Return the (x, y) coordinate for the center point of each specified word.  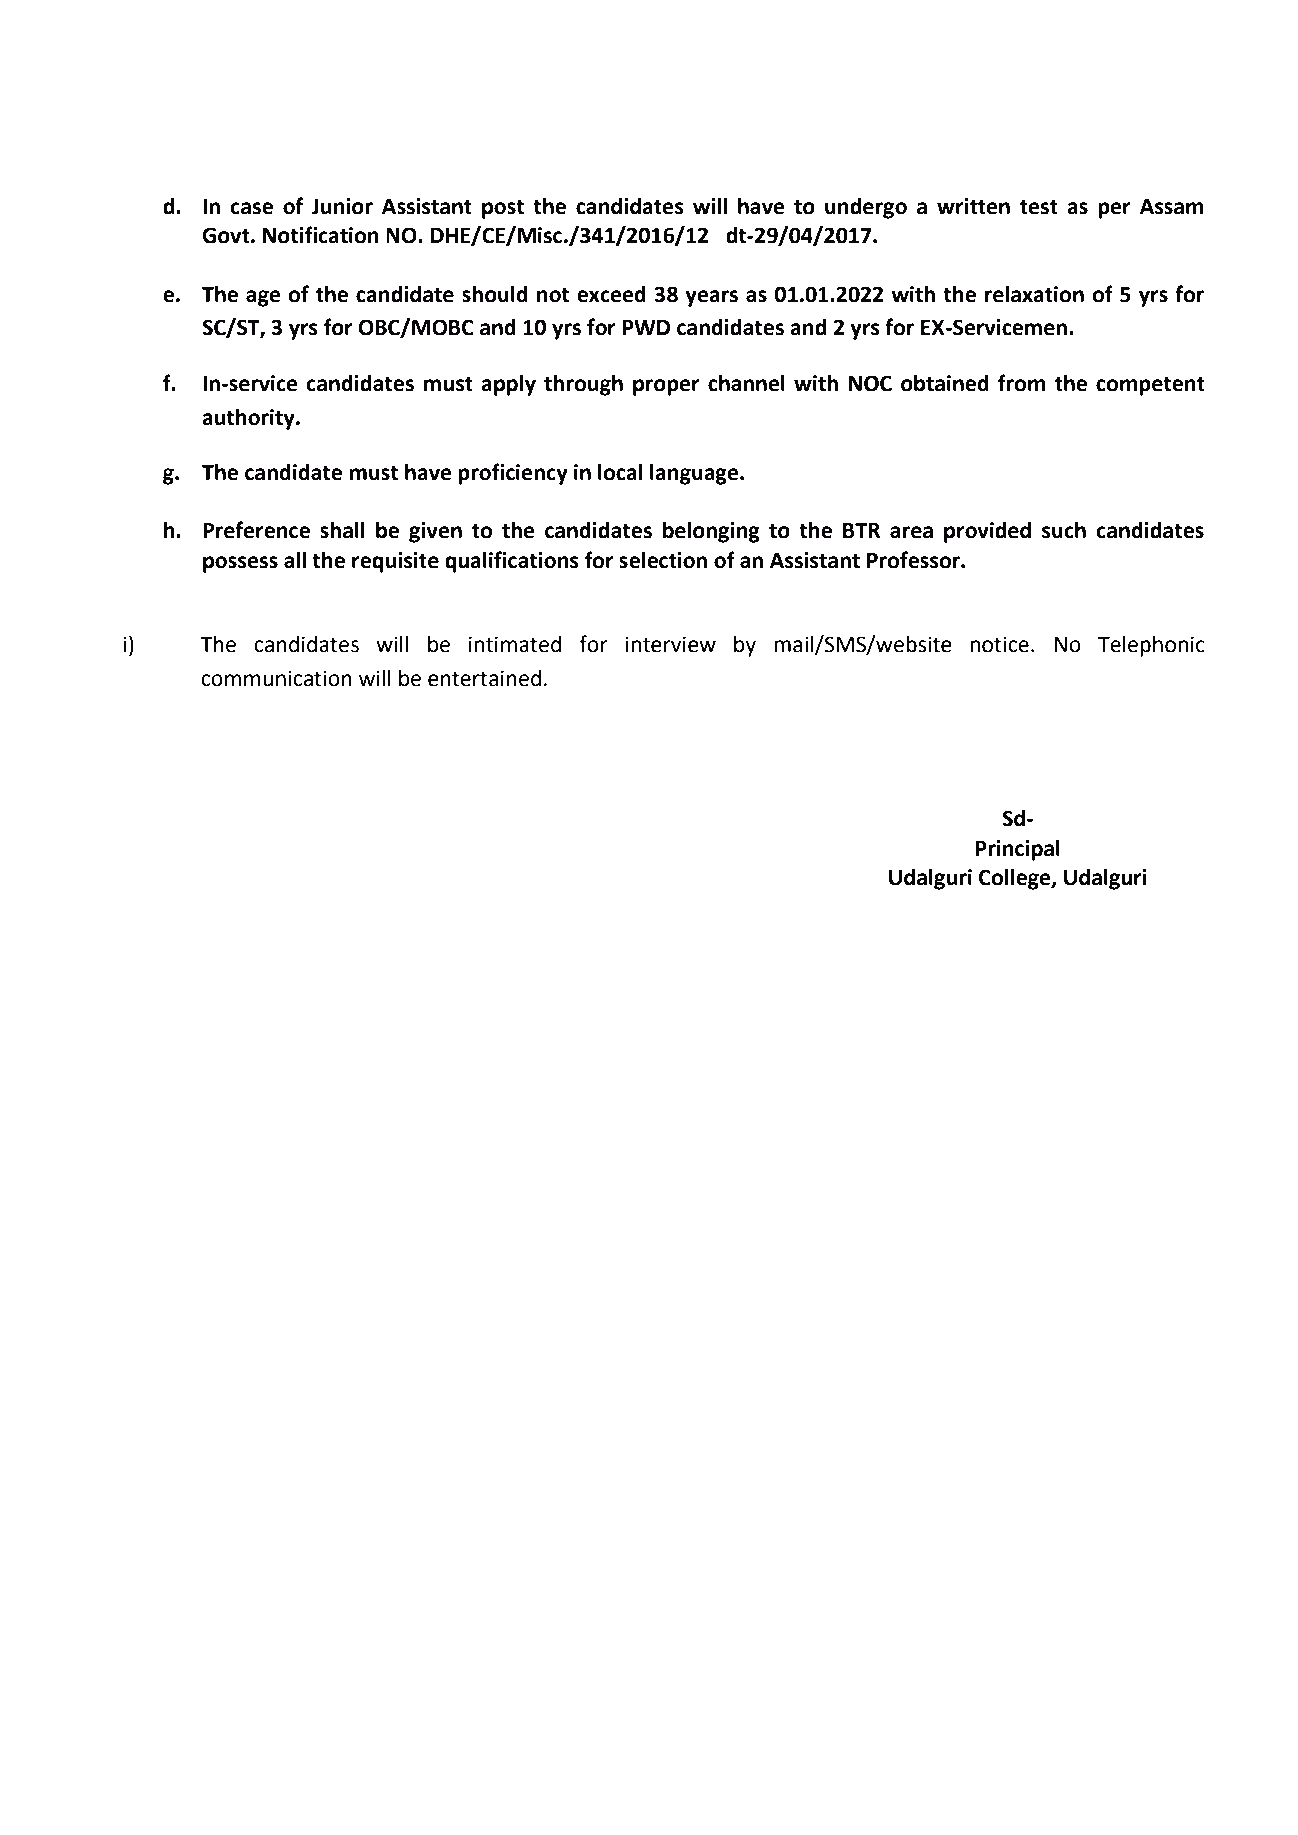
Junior (342, 206)
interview (671, 644)
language (695, 474)
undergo (866, 208)
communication (276, 678)
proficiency (513, 474)
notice (999, 644)
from (1022, 383)
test (1039, 207)
